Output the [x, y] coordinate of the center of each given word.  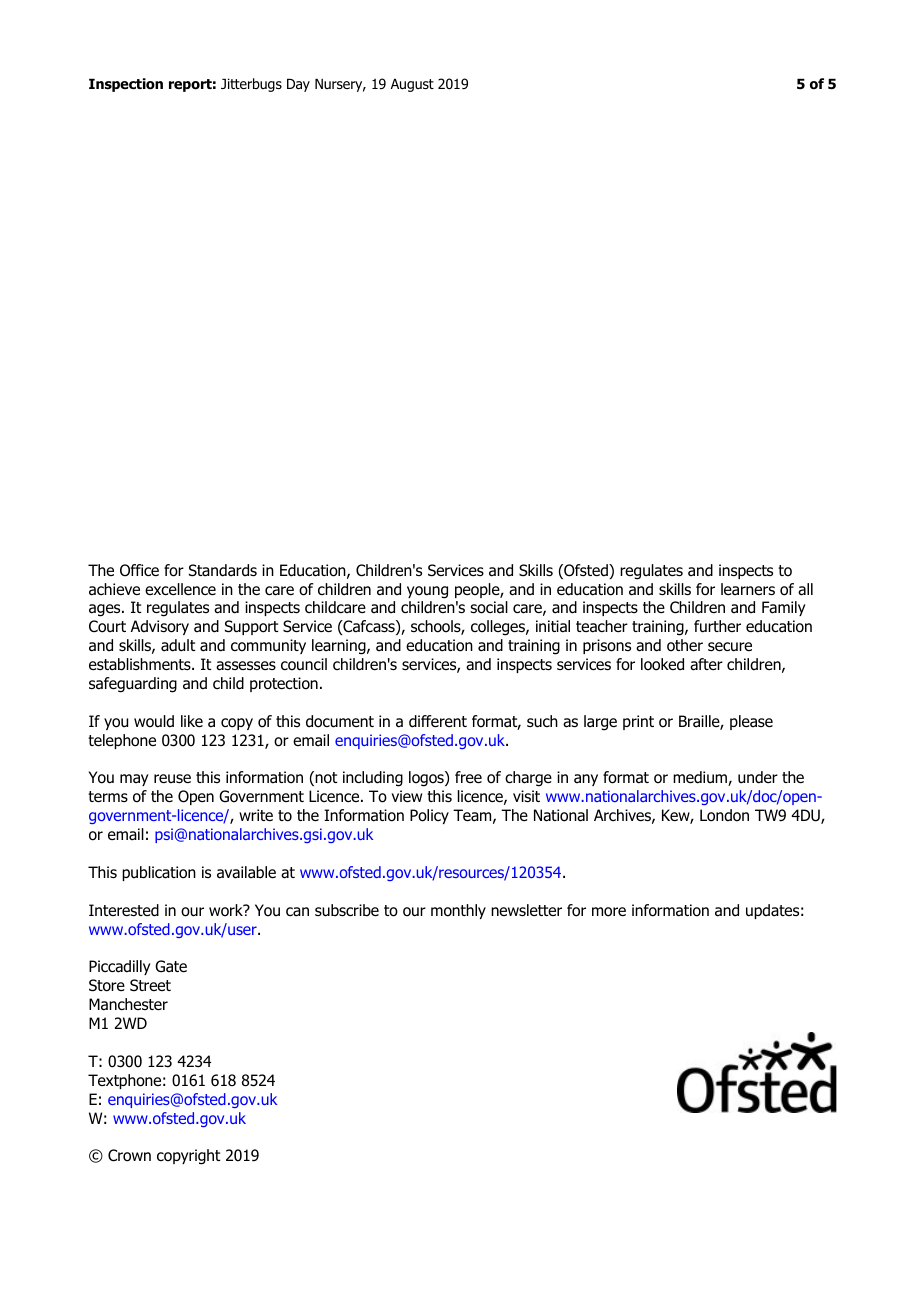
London [724, 815]
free [468, 777]
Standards [223, 570]
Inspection [126, 85]
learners [748, 589]
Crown [129, 1155]
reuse [172, 779]
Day [298, 85]
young [427, 592]
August [412, 85]
